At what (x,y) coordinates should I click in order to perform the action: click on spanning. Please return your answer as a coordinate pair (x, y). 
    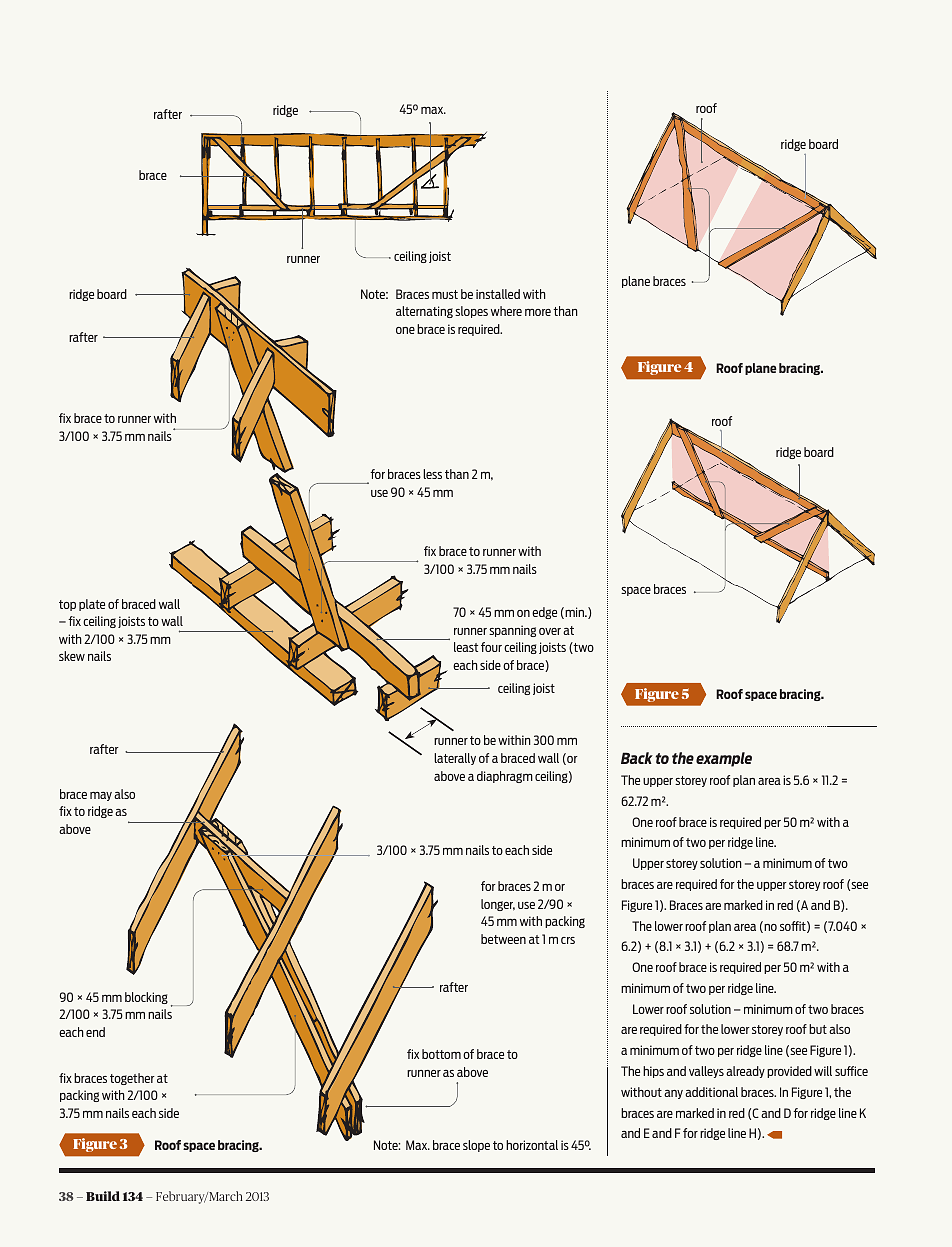
    Looking at the image, I should click on (512, 631).
